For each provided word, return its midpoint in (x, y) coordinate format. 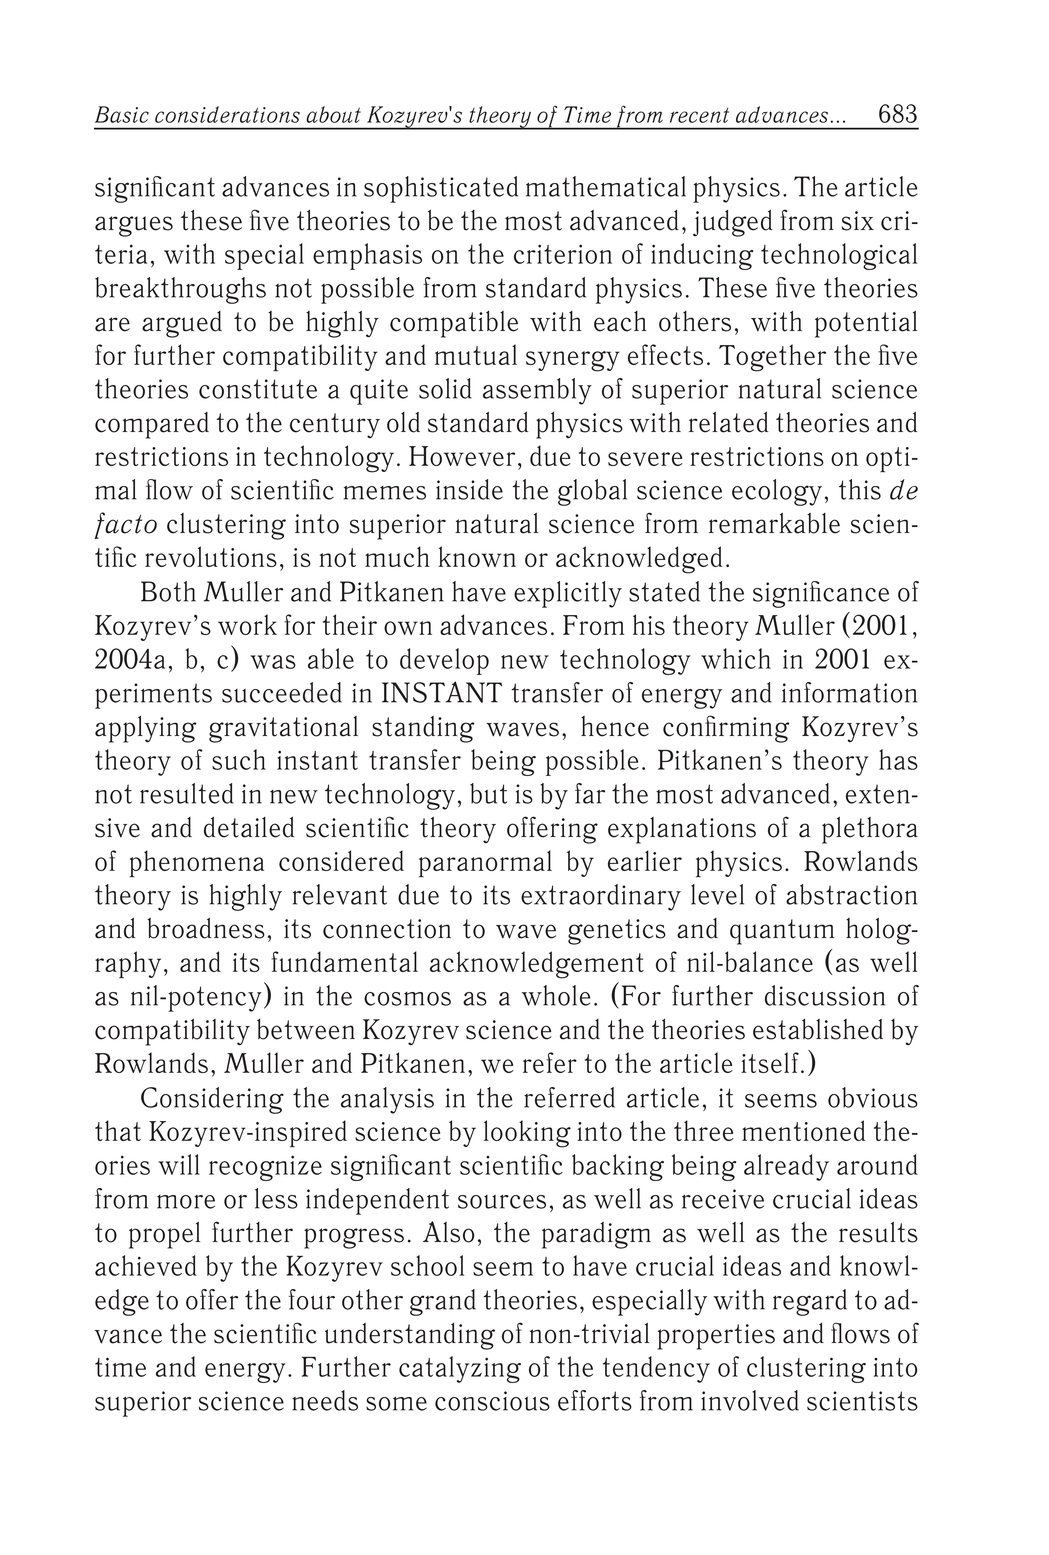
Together (772, 358)
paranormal (485, 864)
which (736, 658)
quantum (782, 932)
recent (699, 115)
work (247, 624)
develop (444, 661)
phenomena (196, 864)
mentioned (803, 1130)
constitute (258, 389)
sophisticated (441, 189)
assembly (537, 391)
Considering (212, 1100)
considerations (227, 114)
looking (527, 1134)
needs (325, 1400)
